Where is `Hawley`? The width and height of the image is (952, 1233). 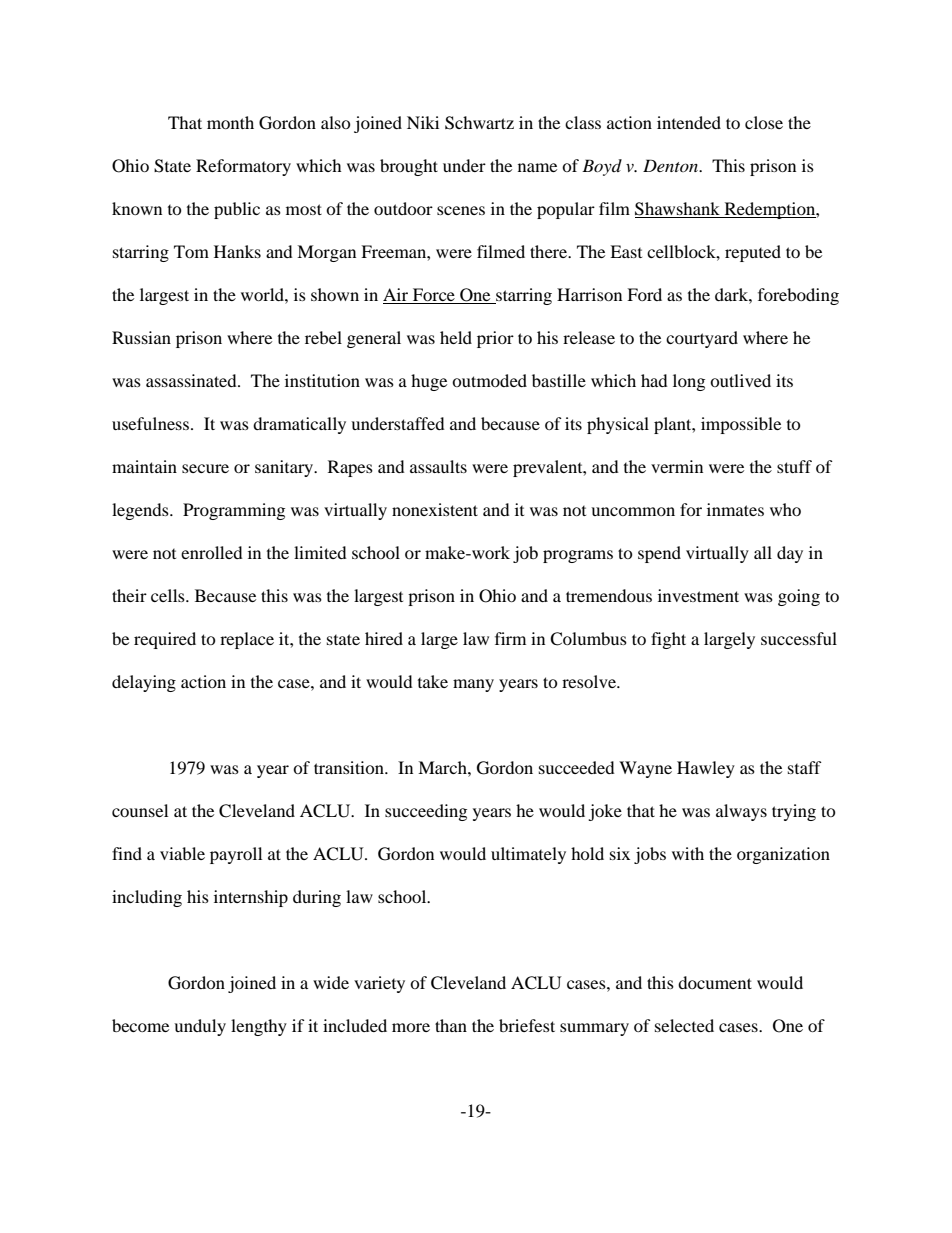 Hawley is located at coordinates (706, 769).
